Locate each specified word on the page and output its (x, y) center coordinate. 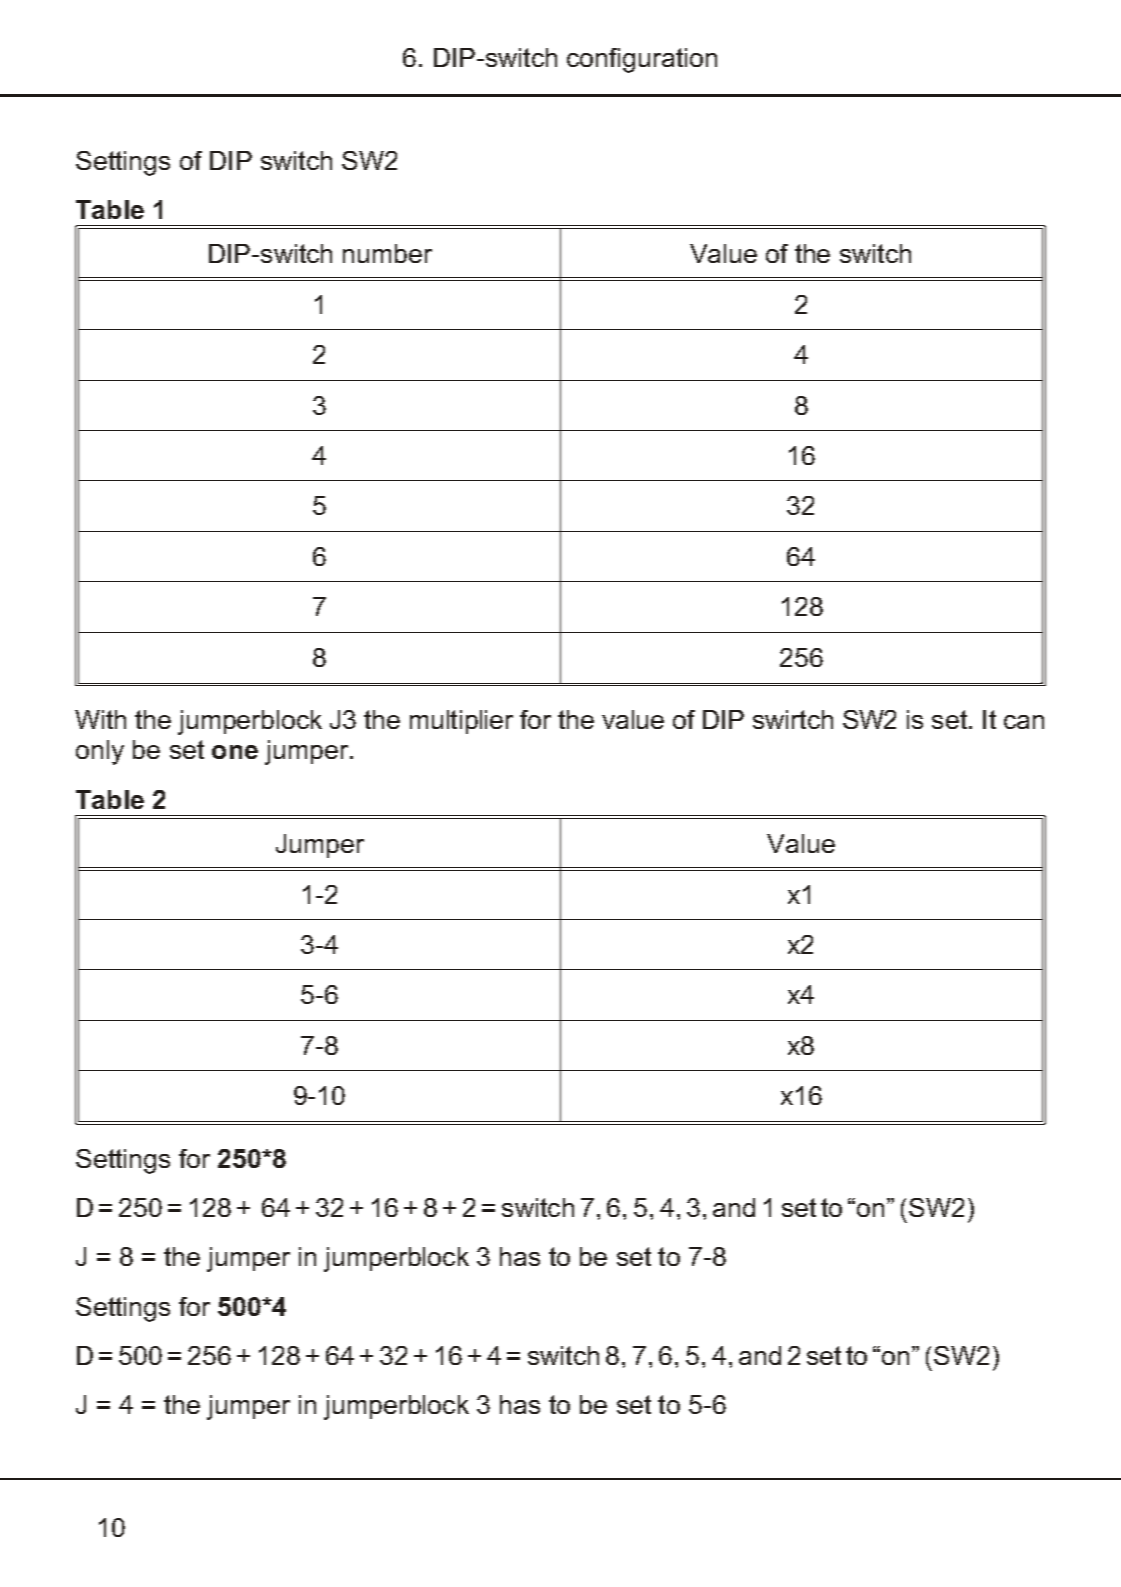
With (100, 719)
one (235, 752)
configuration (642, 60)
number (387, 253)
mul (429, 719)
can (1024, 722)
